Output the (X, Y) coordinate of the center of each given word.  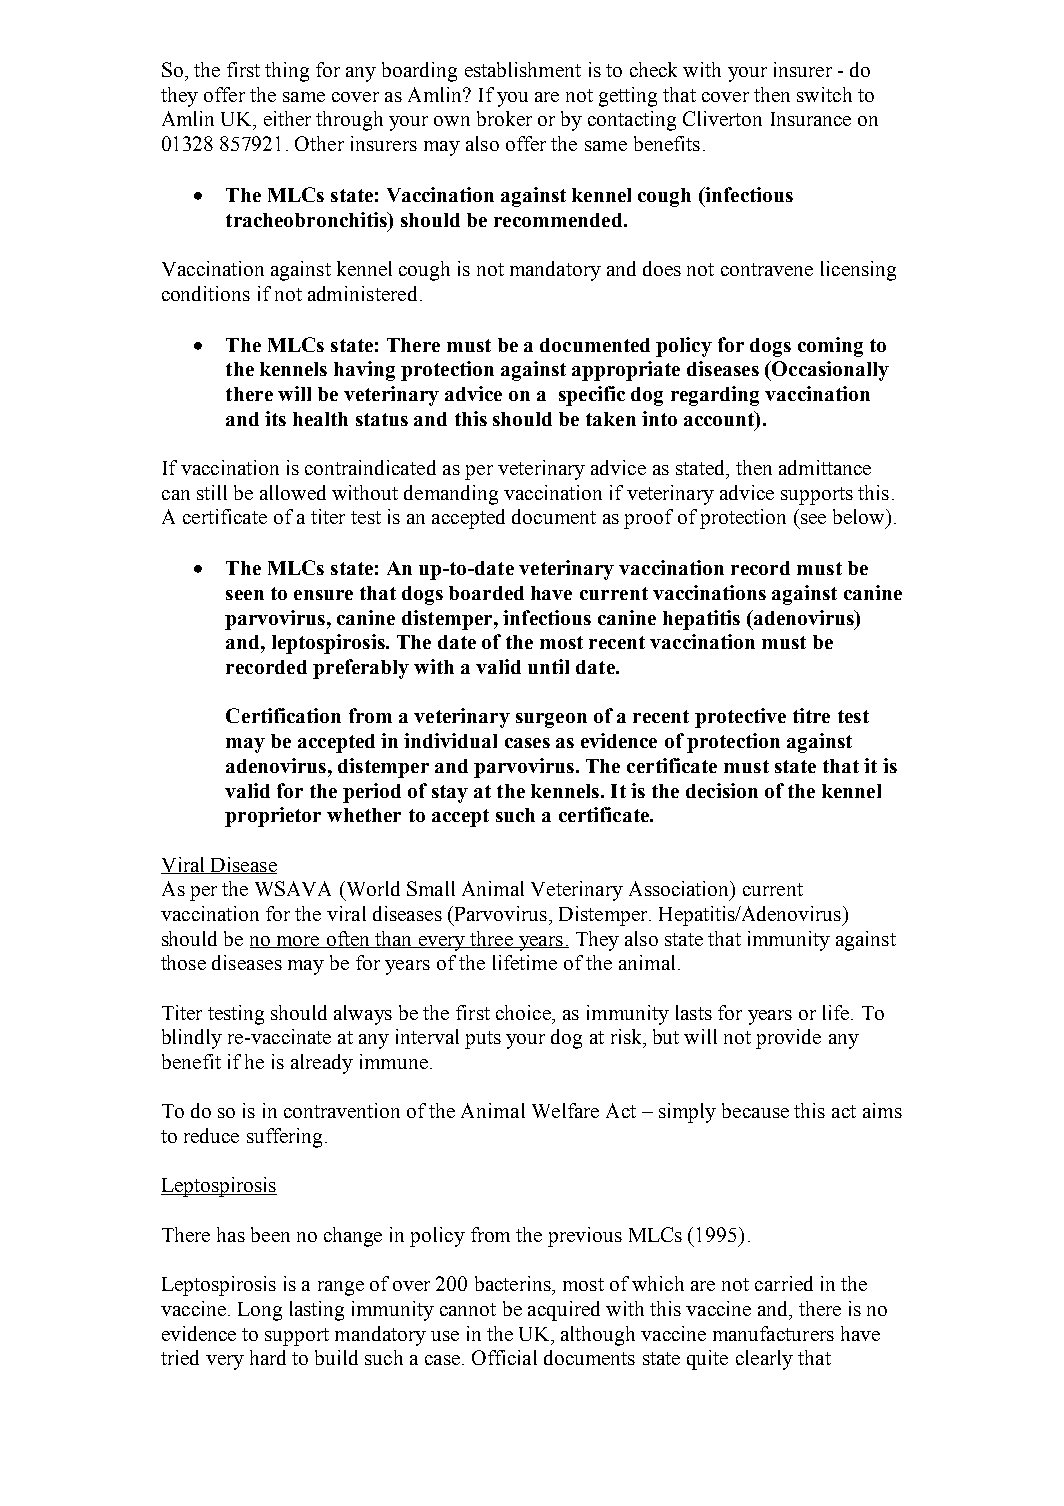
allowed (293, 492)
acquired (564, 1311)
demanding (451, 495)
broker (504, 118)
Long (260, 1311)
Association (680, 890)
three (491, 939)
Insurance (811, 119)
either (287, 118)
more (298, 942)
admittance (825, 467)
